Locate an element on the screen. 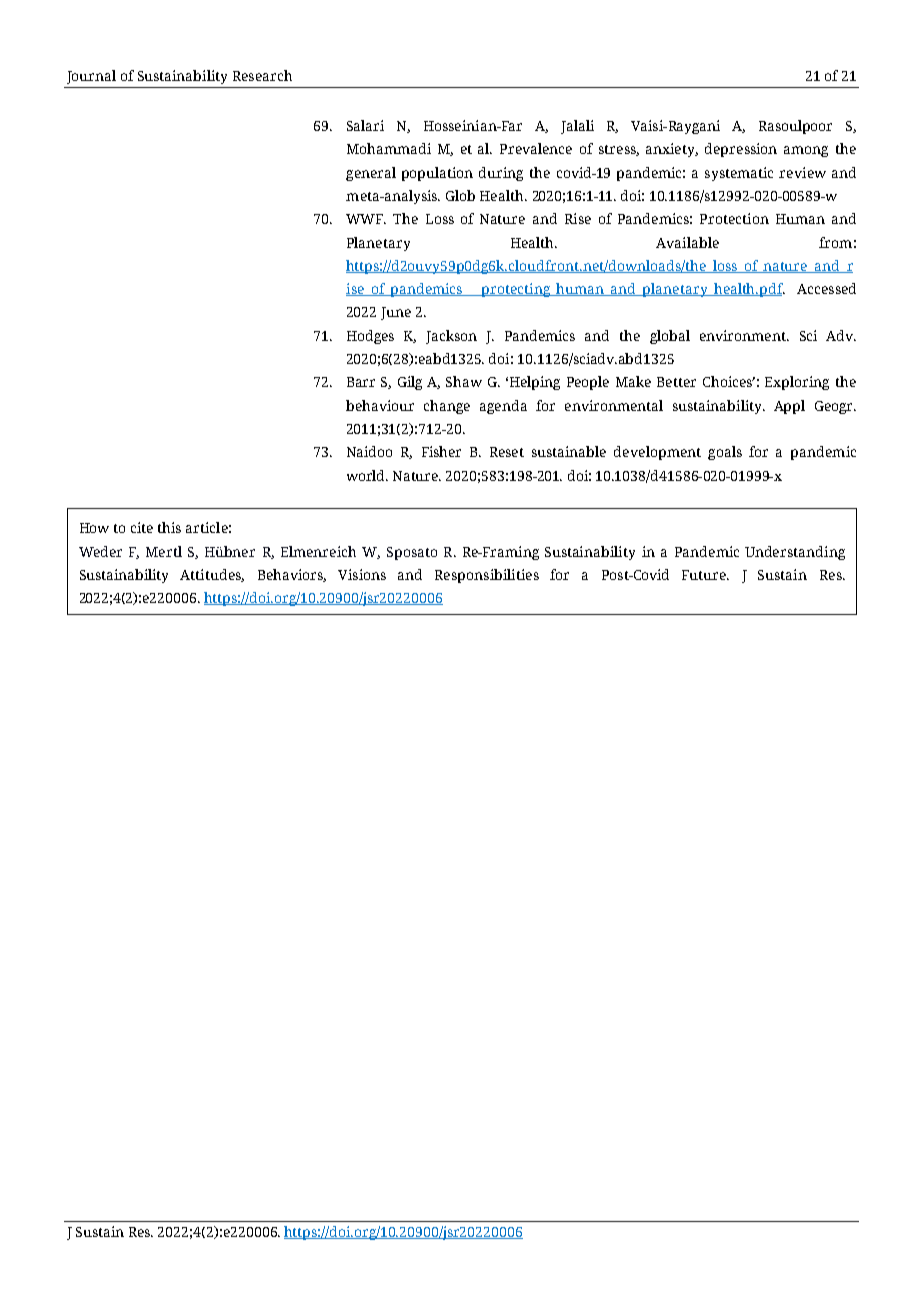 Image resolution: width=924 pixels, height=1308 pixels. Prevalence is located at coordinates (536, 148).
